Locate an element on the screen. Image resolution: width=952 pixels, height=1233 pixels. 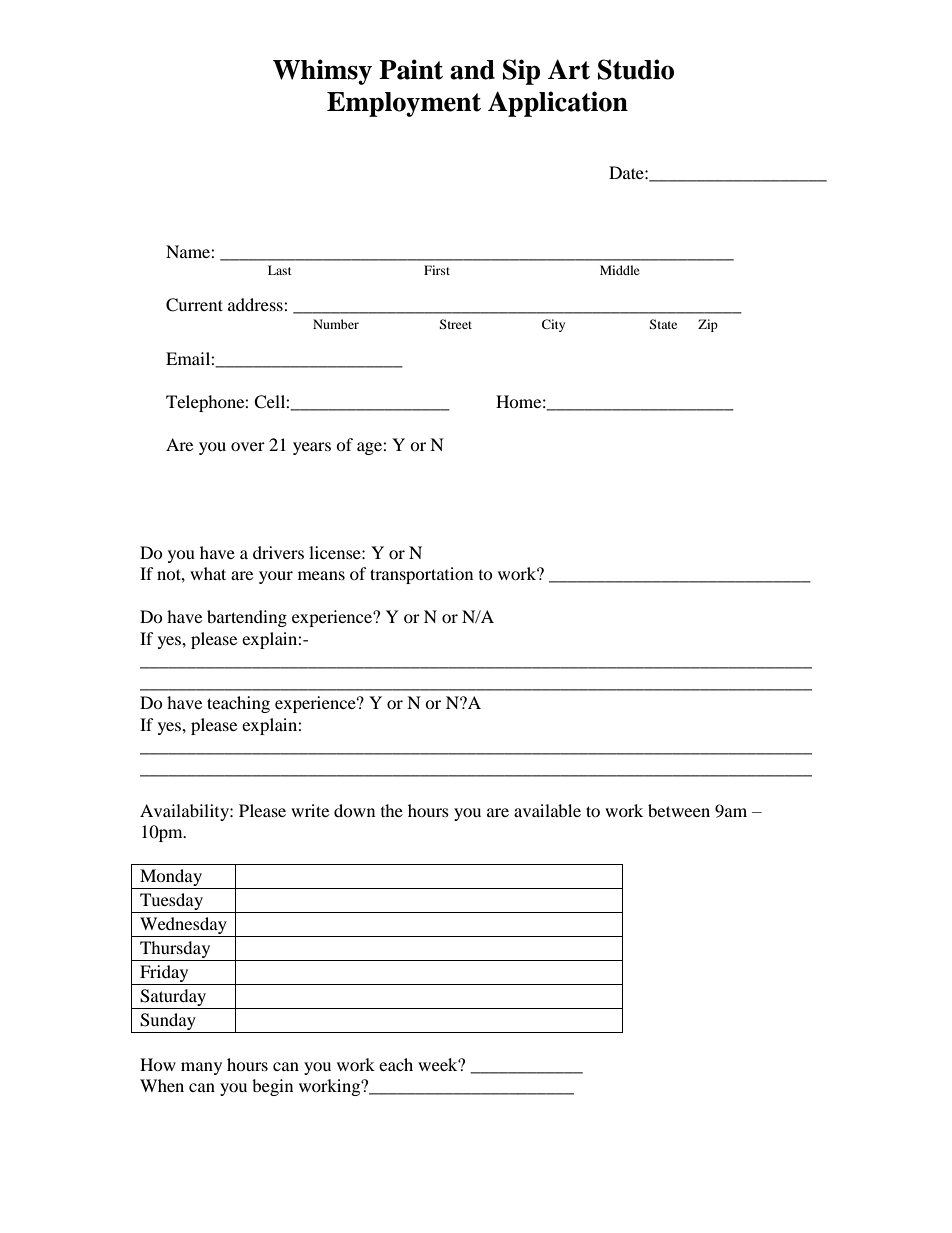
Employment is located at coordinates (404, 104).
